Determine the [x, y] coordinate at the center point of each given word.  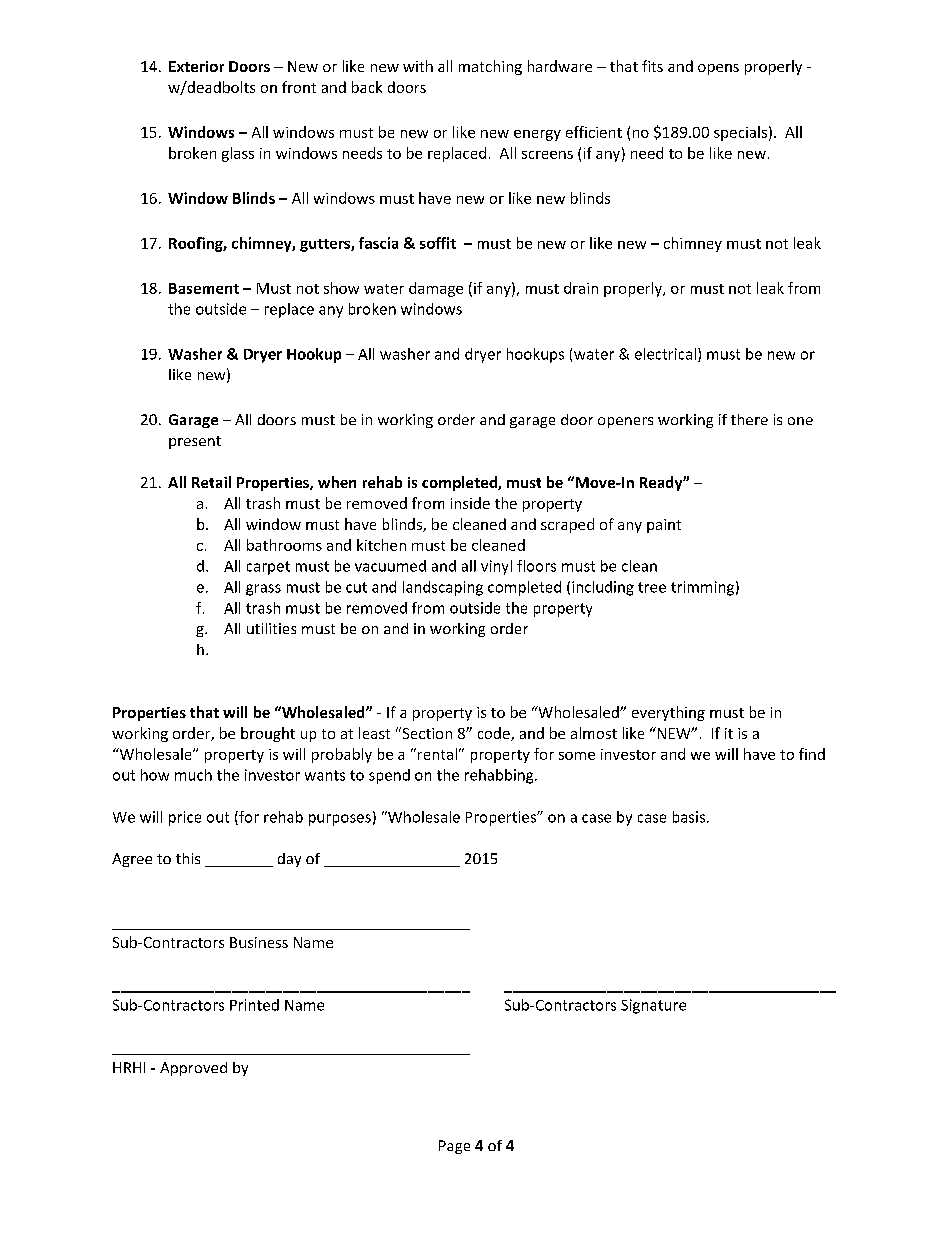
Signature [653, 1006]
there [749, 419]
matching [490, 67]
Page [454, 1147]
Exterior [196, 66]
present [195, 442]
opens [718, 69]
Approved [193, 1069]
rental [437, 754]
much [193, 775]
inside [470, 503]
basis [689, 817]
